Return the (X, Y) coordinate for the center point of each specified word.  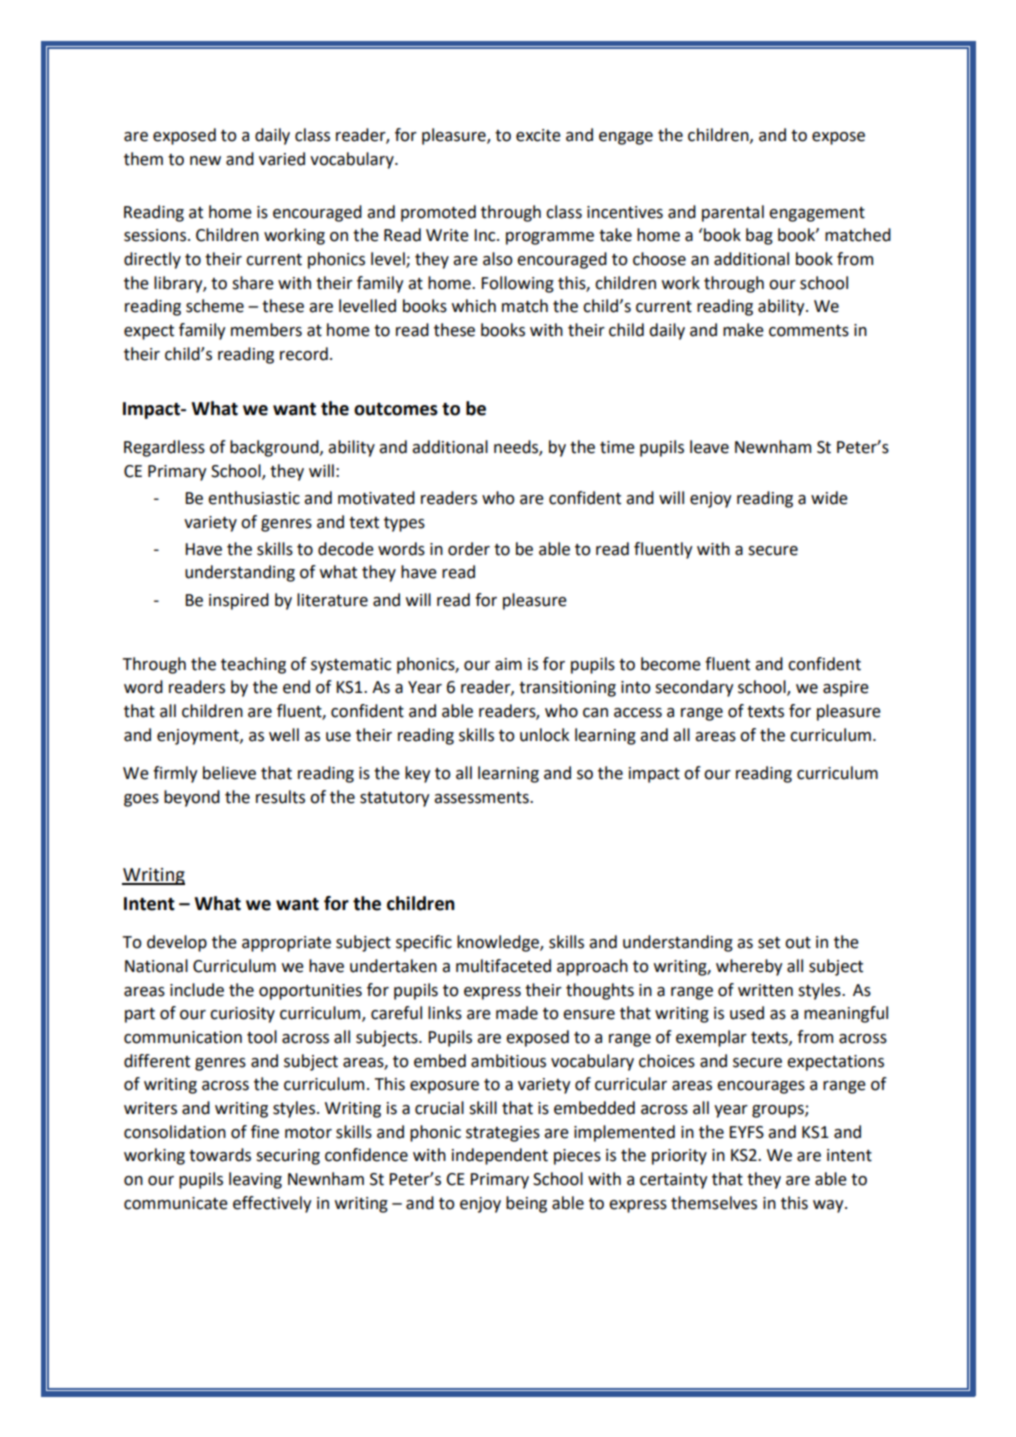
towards (220, 1155)
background (275, 448)
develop (177, 943)
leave (709, 447)
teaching (253, 665)
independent (500, 1156)
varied (282, 159)
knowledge (499, 943)
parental (733, 213)
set (769, 943)
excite (538, 135)
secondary (694, 688)
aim (508, 664)
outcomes (396, 409)
